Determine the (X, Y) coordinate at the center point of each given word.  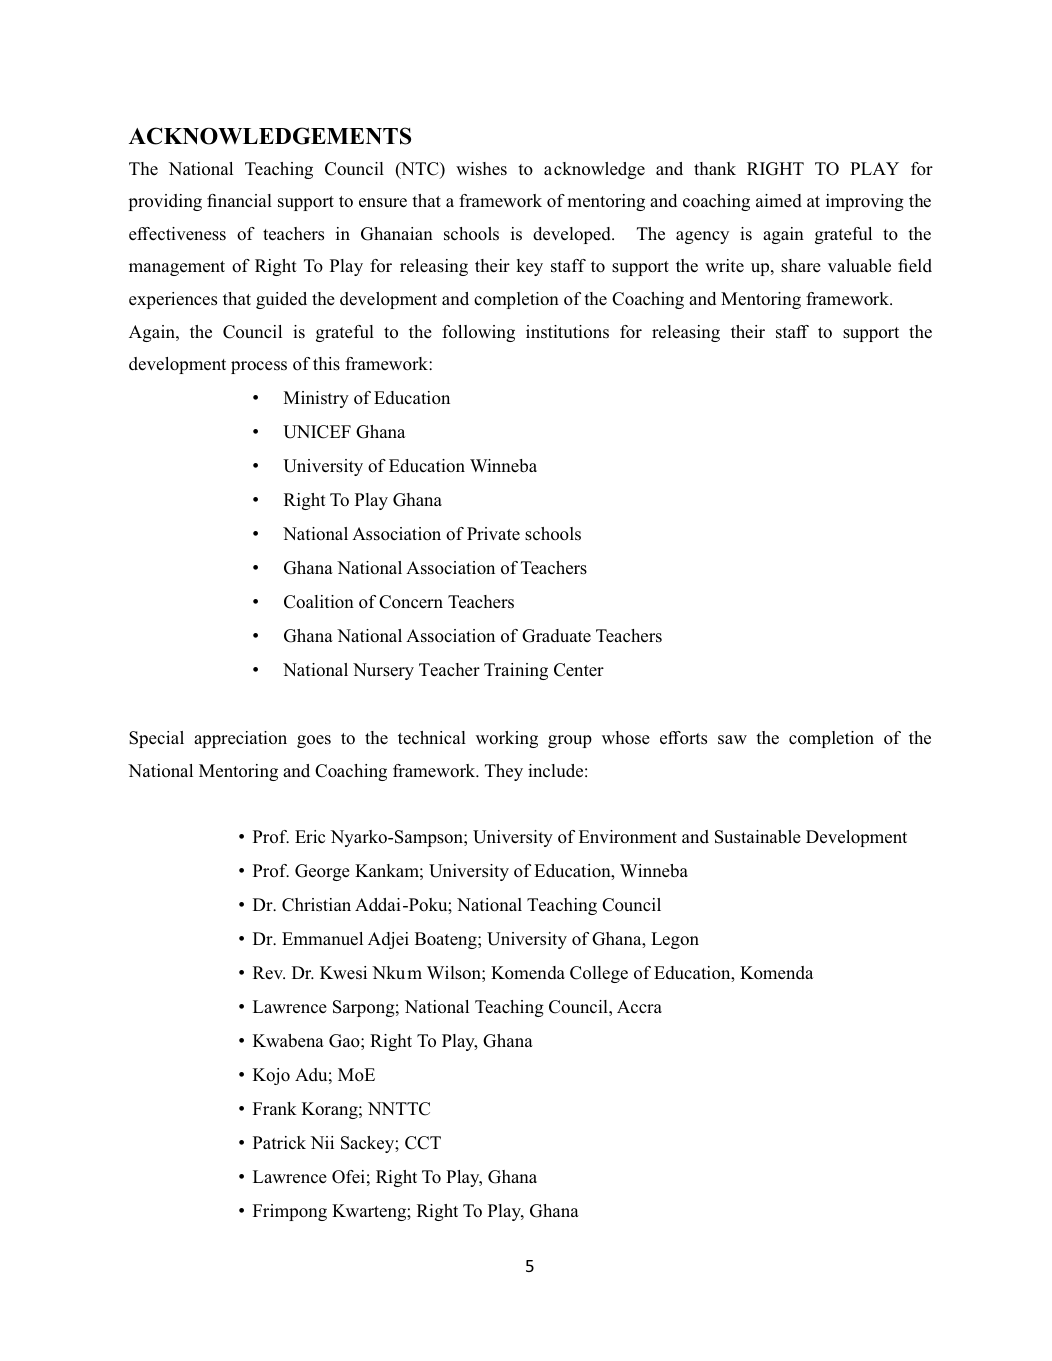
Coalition (319, 602)
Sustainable (758, 837)
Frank (275, 1108)
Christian (316, 905)
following (478, 333)
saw (732, 739)
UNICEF (317, 432)
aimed (779, 200)
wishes (481, 169)
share (801, 266)
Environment (628, 837)
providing (165, 202)
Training (516, 671)
